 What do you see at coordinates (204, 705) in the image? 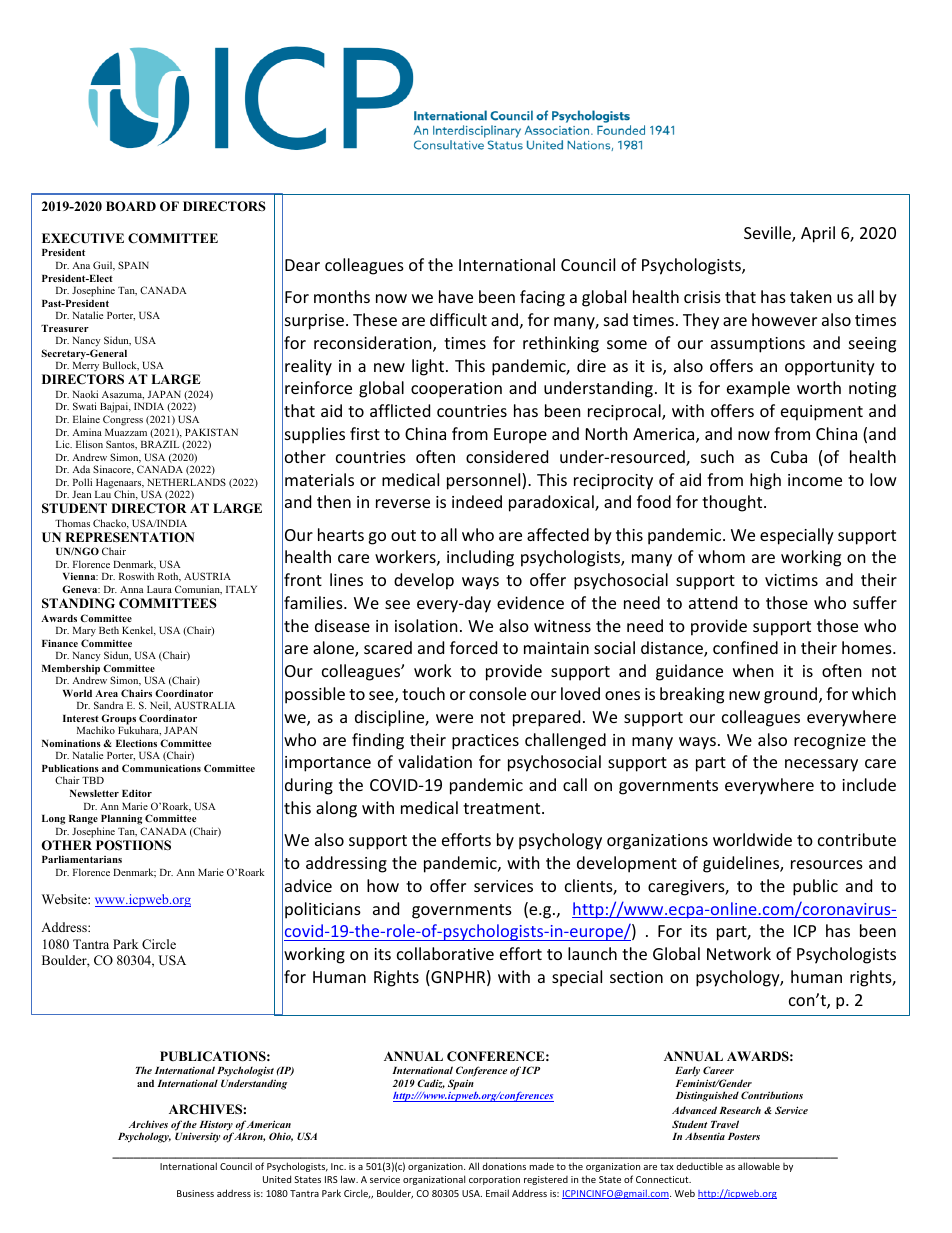
I see `AUSTRALIA` at bounding box center [204, 705].
